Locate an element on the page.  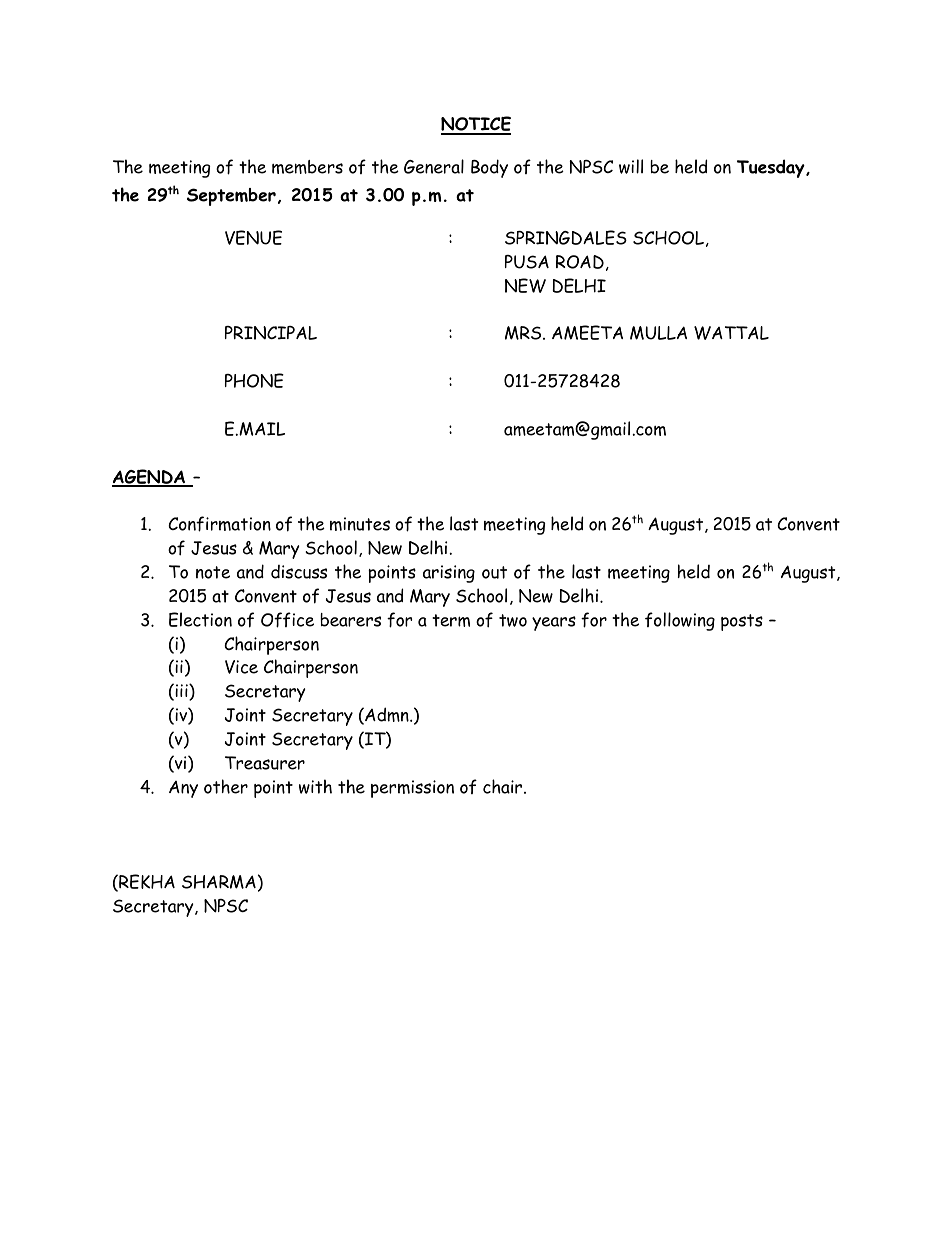
permission is located at coordinates (412, 789).
